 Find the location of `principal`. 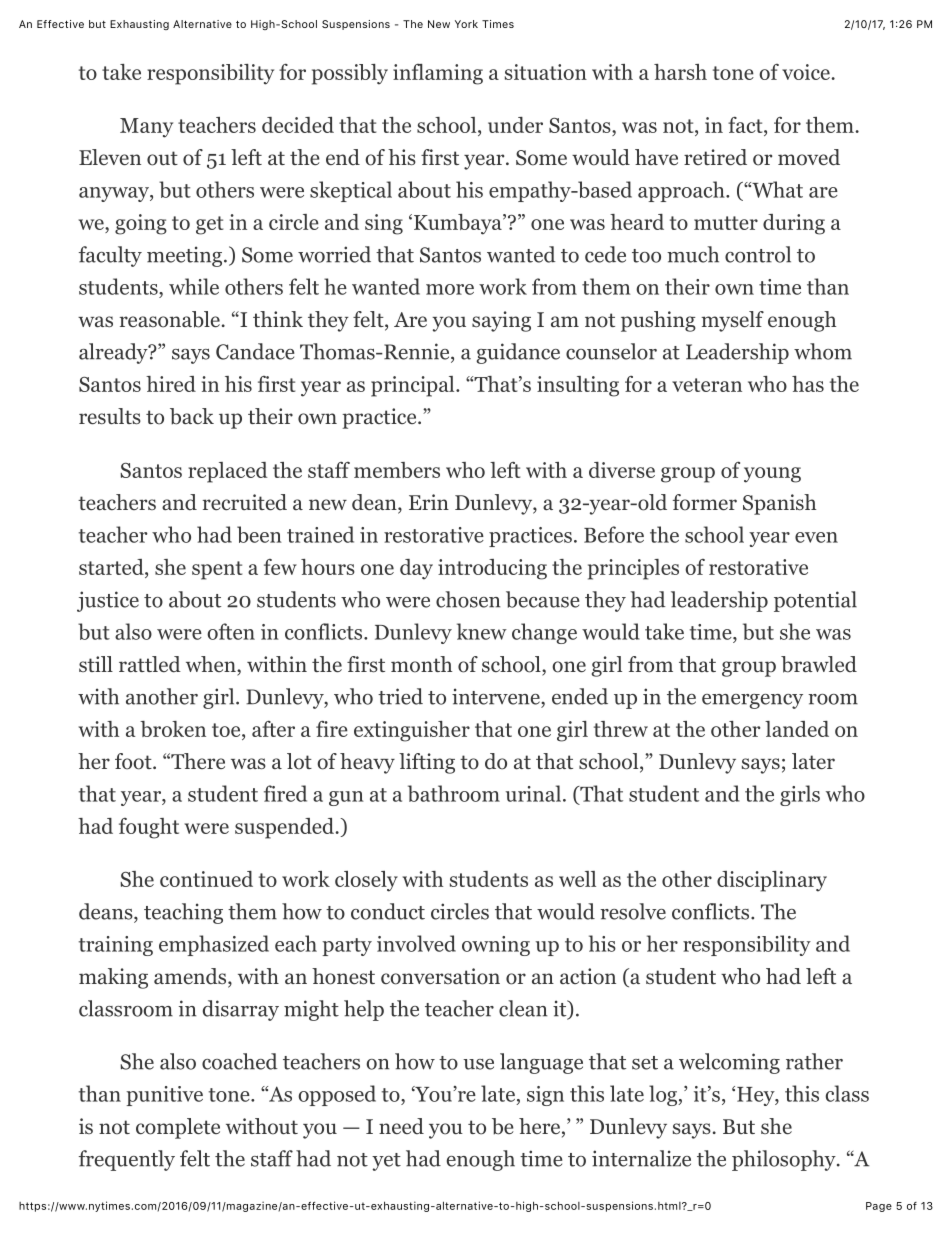

principal is located at coordinates (414, 386).
